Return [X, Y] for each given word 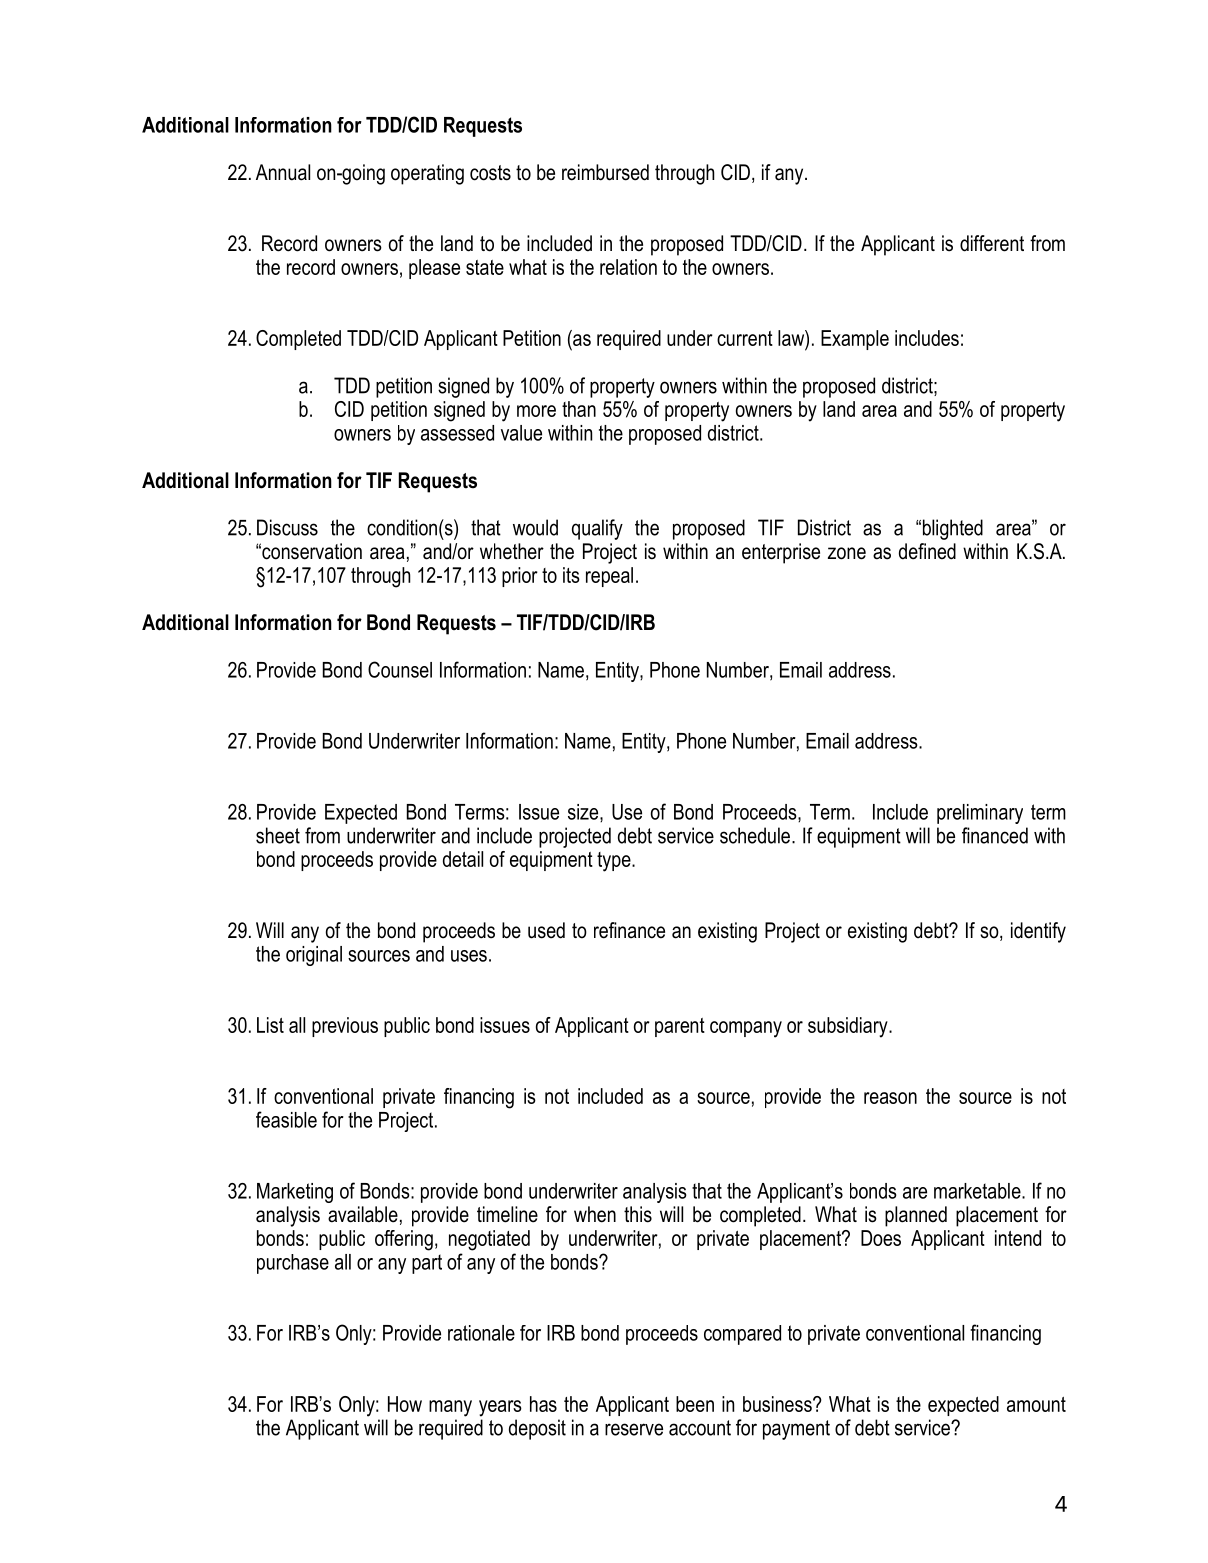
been [695, 1404]
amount [1036, 1404]
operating [427, 174]
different [992, 243]
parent [680, 1027]
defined [927, 551]
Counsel [400, 669]
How [405, 1404]
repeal [609, 577]
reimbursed [605, 172]
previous [345, 1027]
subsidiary [849, 1027]
